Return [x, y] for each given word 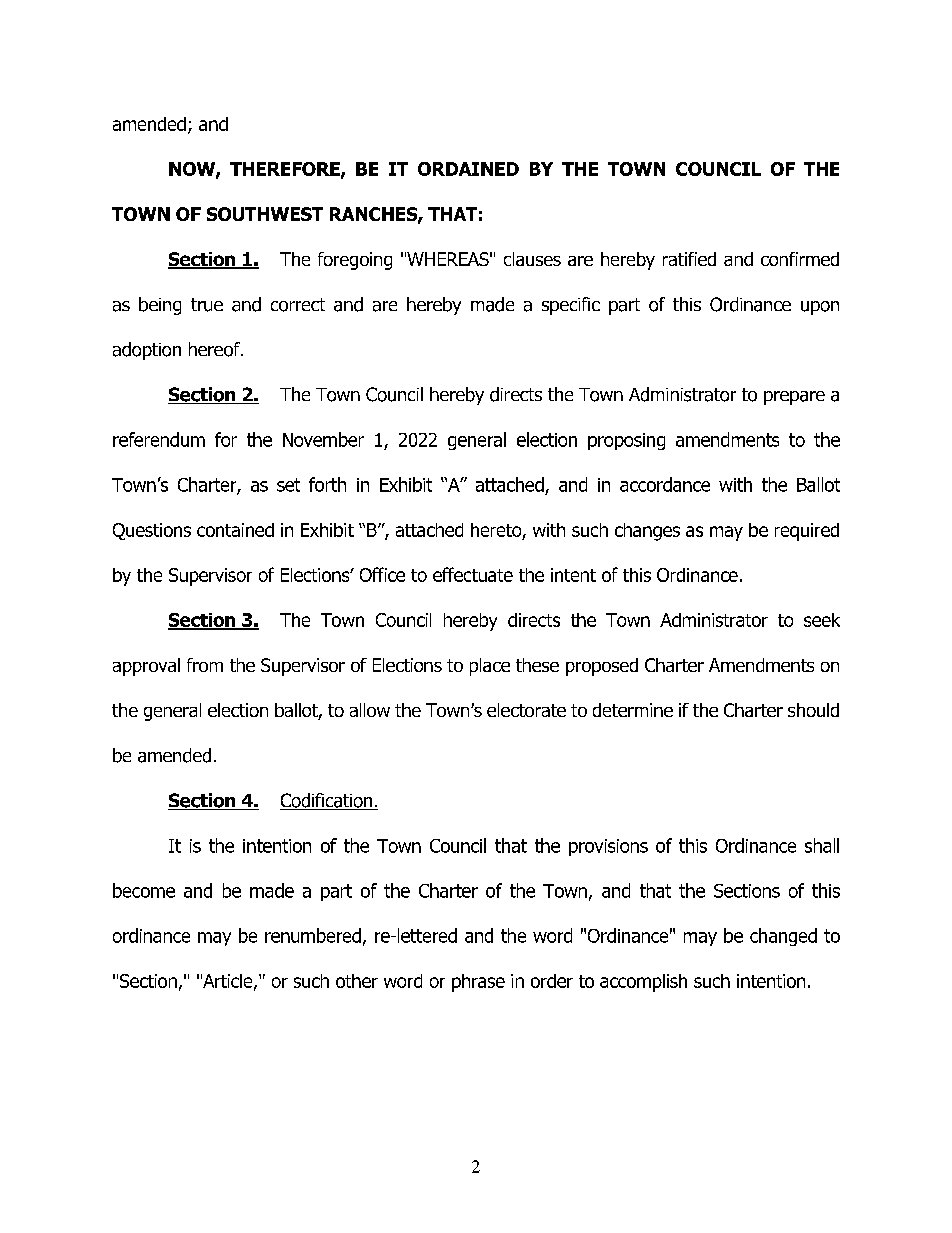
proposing [626, 441]
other [357, 981]
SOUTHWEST [265, 214]
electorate [526, 710]
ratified [689, 259]
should [813, 710]
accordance [665, 484]
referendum [159, 439]
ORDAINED [468, 169]
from [205, 665]
